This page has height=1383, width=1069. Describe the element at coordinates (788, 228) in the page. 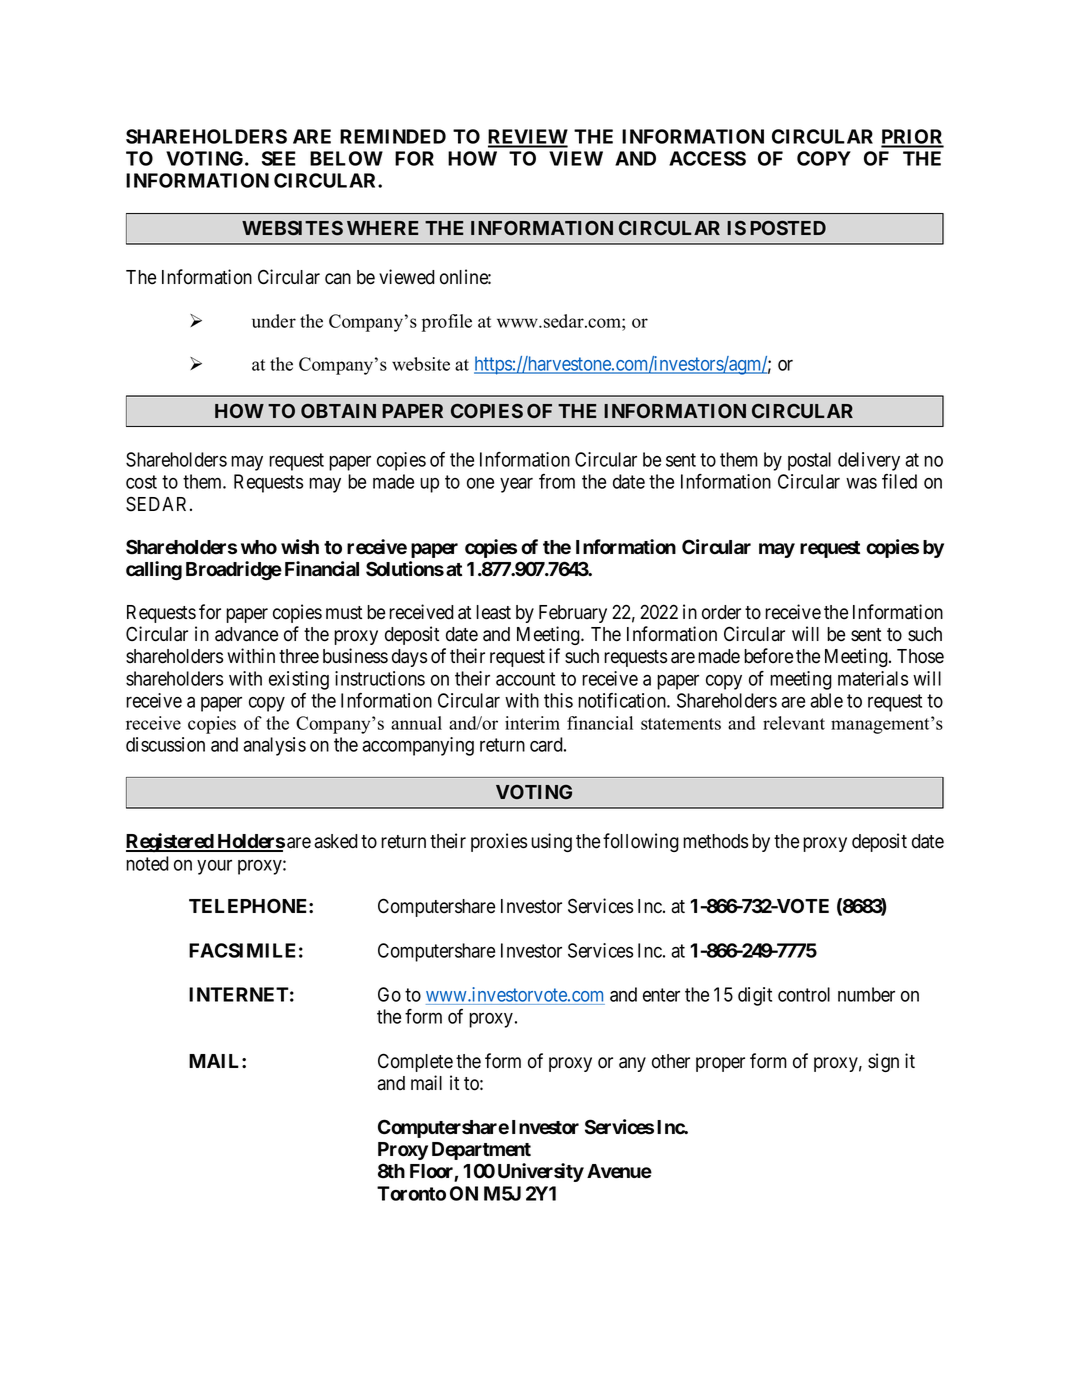

I see `POSTED` at that location.
